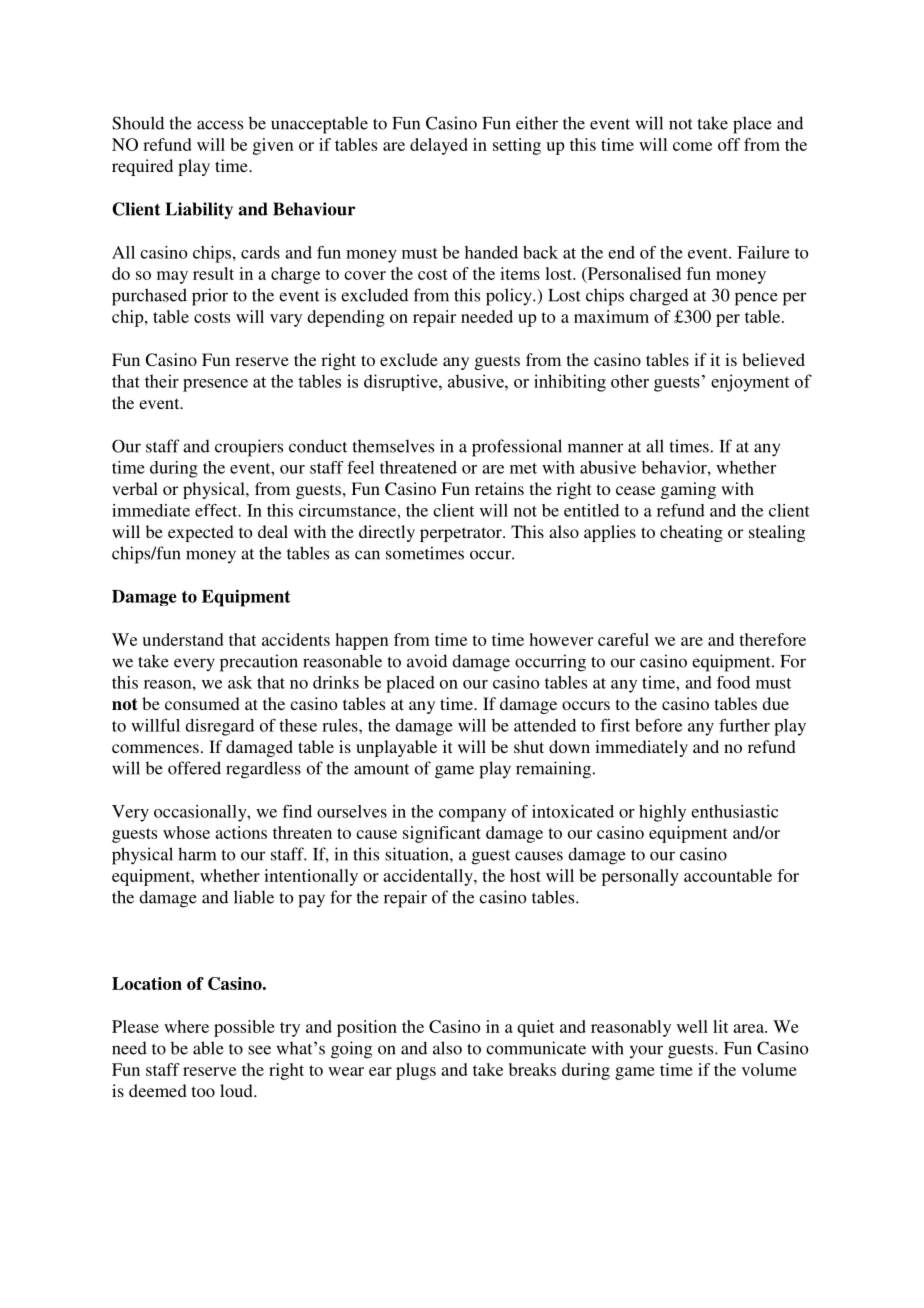 This screenshot has height=1308, width=924. What do you see at coordinates (692, 1026) in the screenshot?
I see `well` at bounding box center [692, 1026].
